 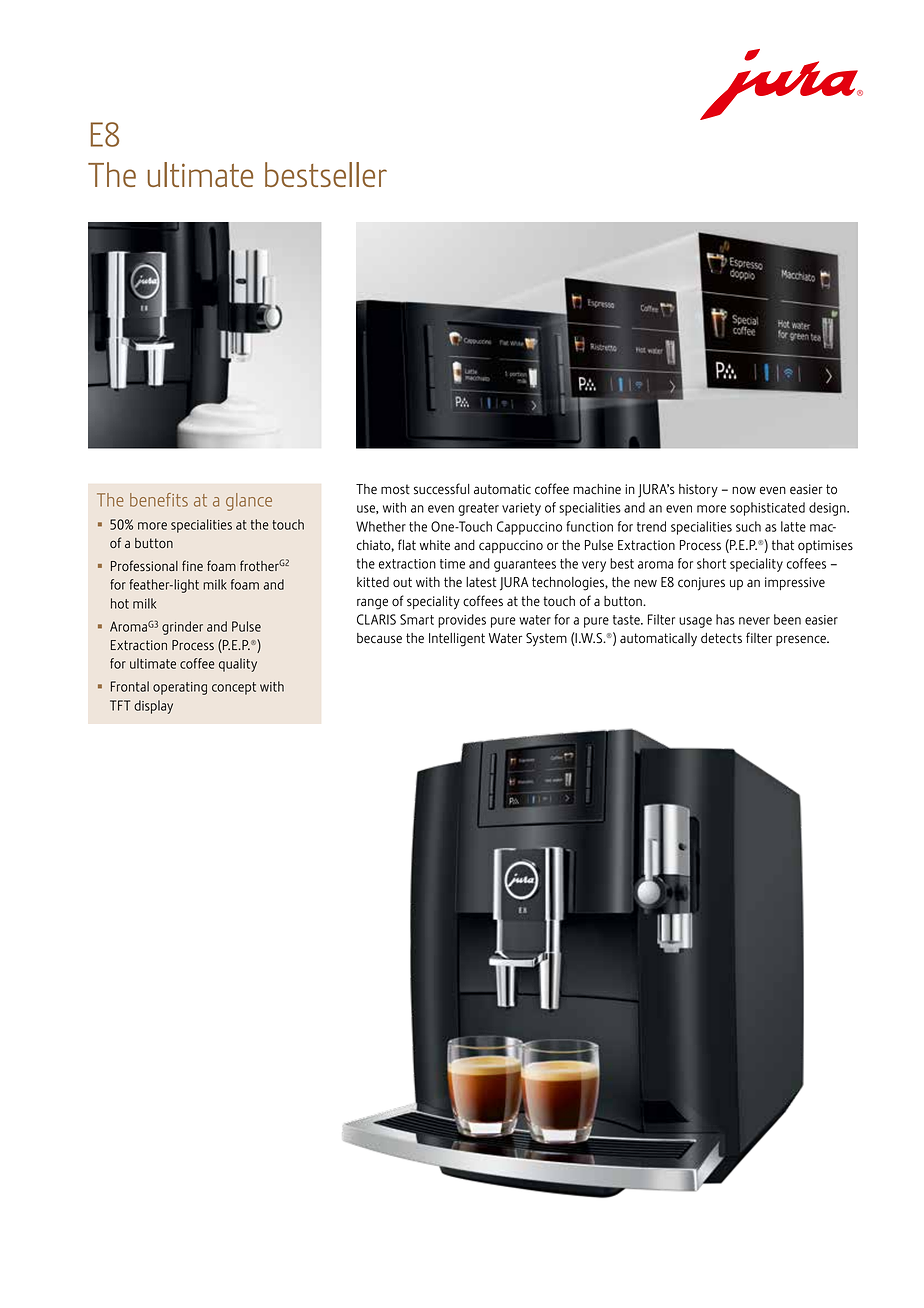 I want to click on display, so click(x=153, y=707).
